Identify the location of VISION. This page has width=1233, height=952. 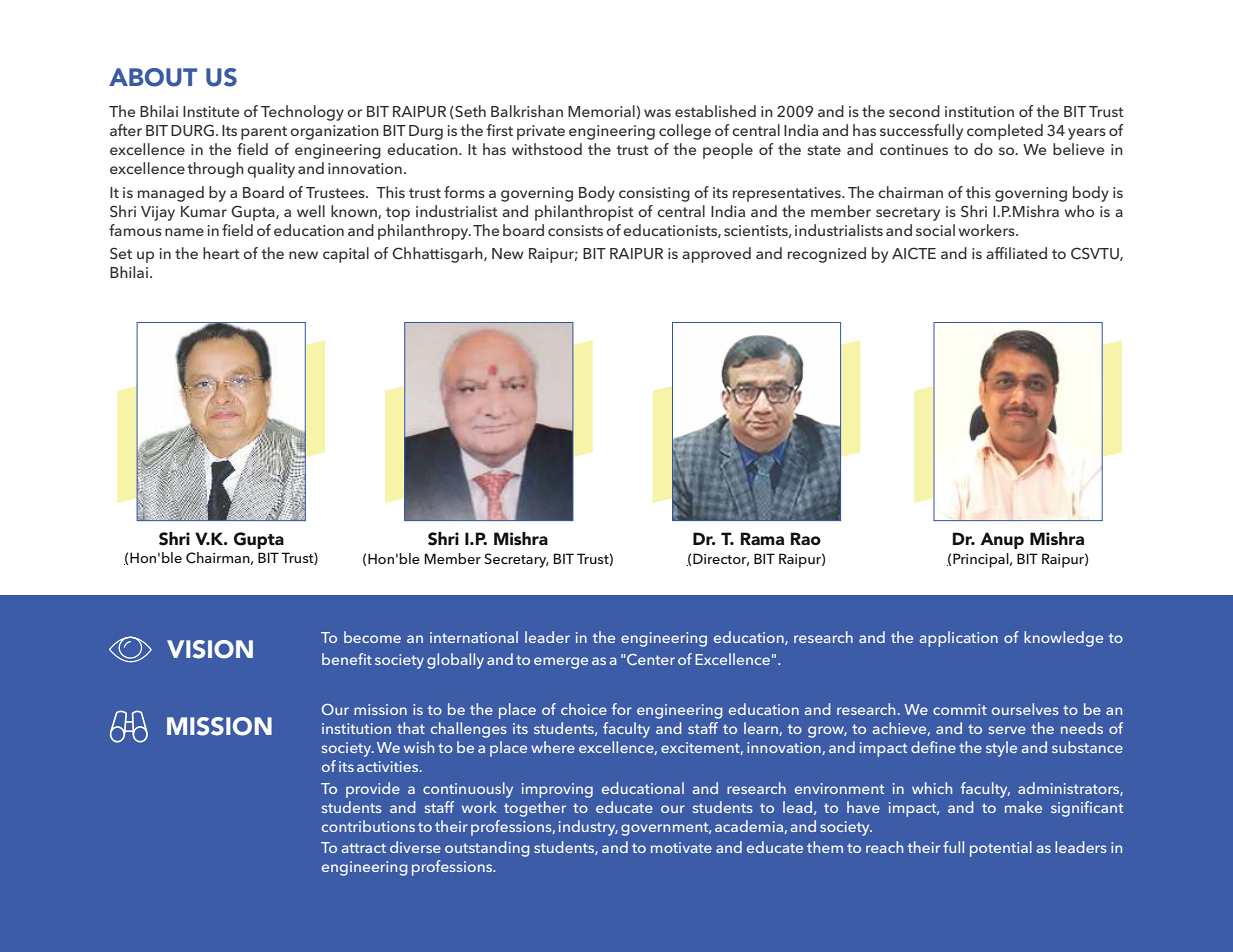
(210, 649).
